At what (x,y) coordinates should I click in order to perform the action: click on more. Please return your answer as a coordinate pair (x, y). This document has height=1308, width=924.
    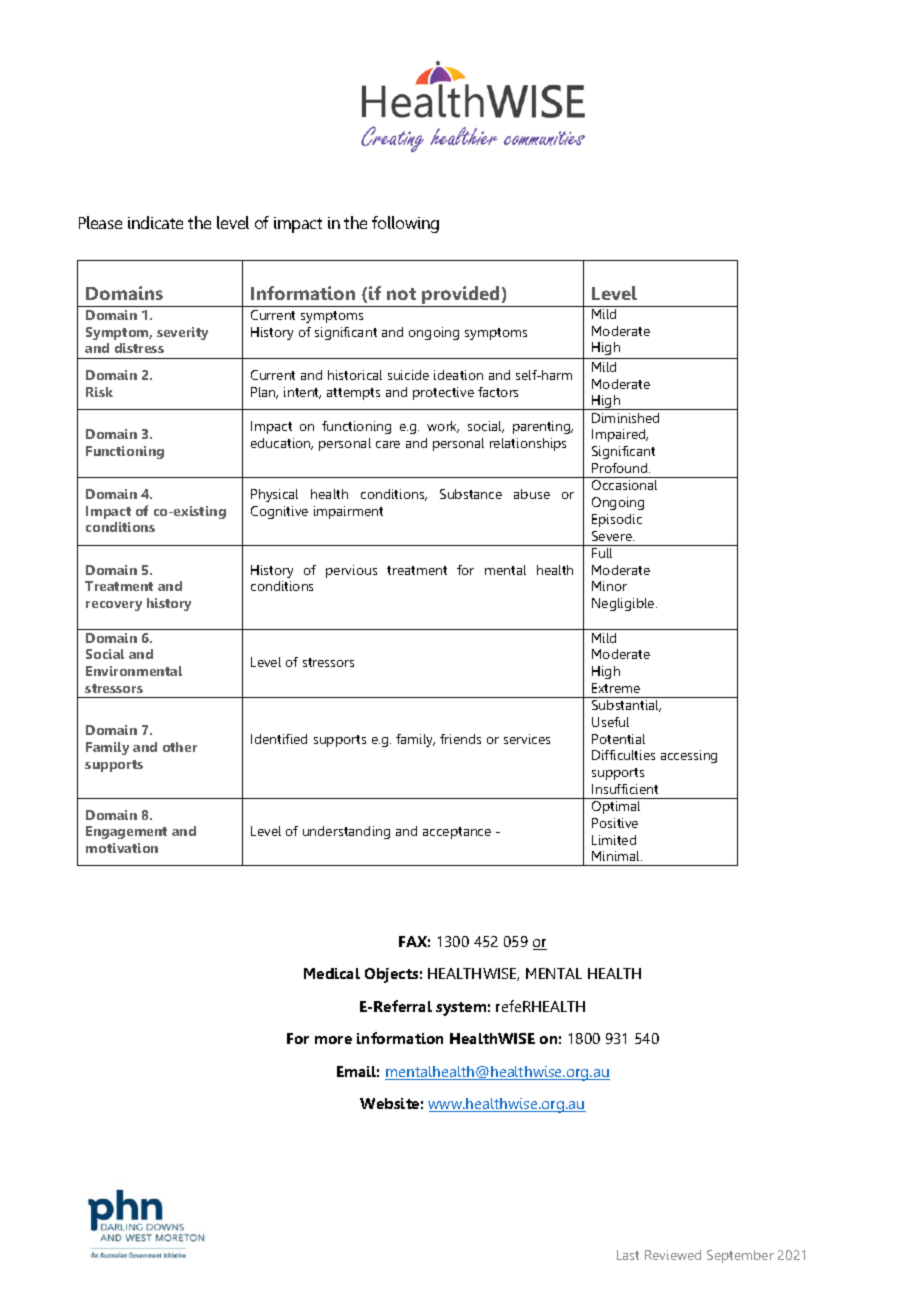
    Looking at the image, I should click on (333, 1040).
